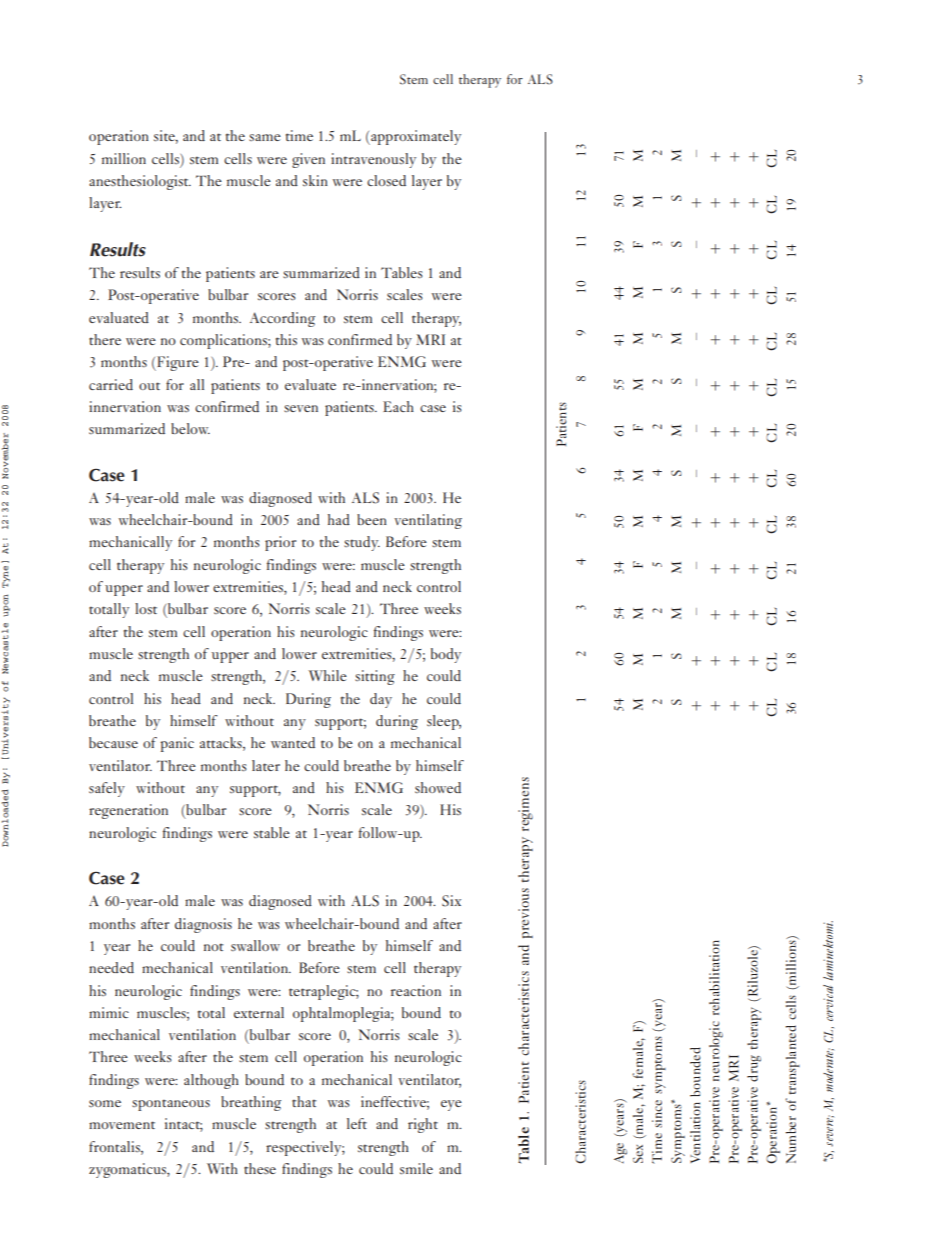 This screenshot has height=1251, width=952. What do you see at coordinates (266, 765) in the screenshot?
I see `later` at bounding box center [266, 765].
